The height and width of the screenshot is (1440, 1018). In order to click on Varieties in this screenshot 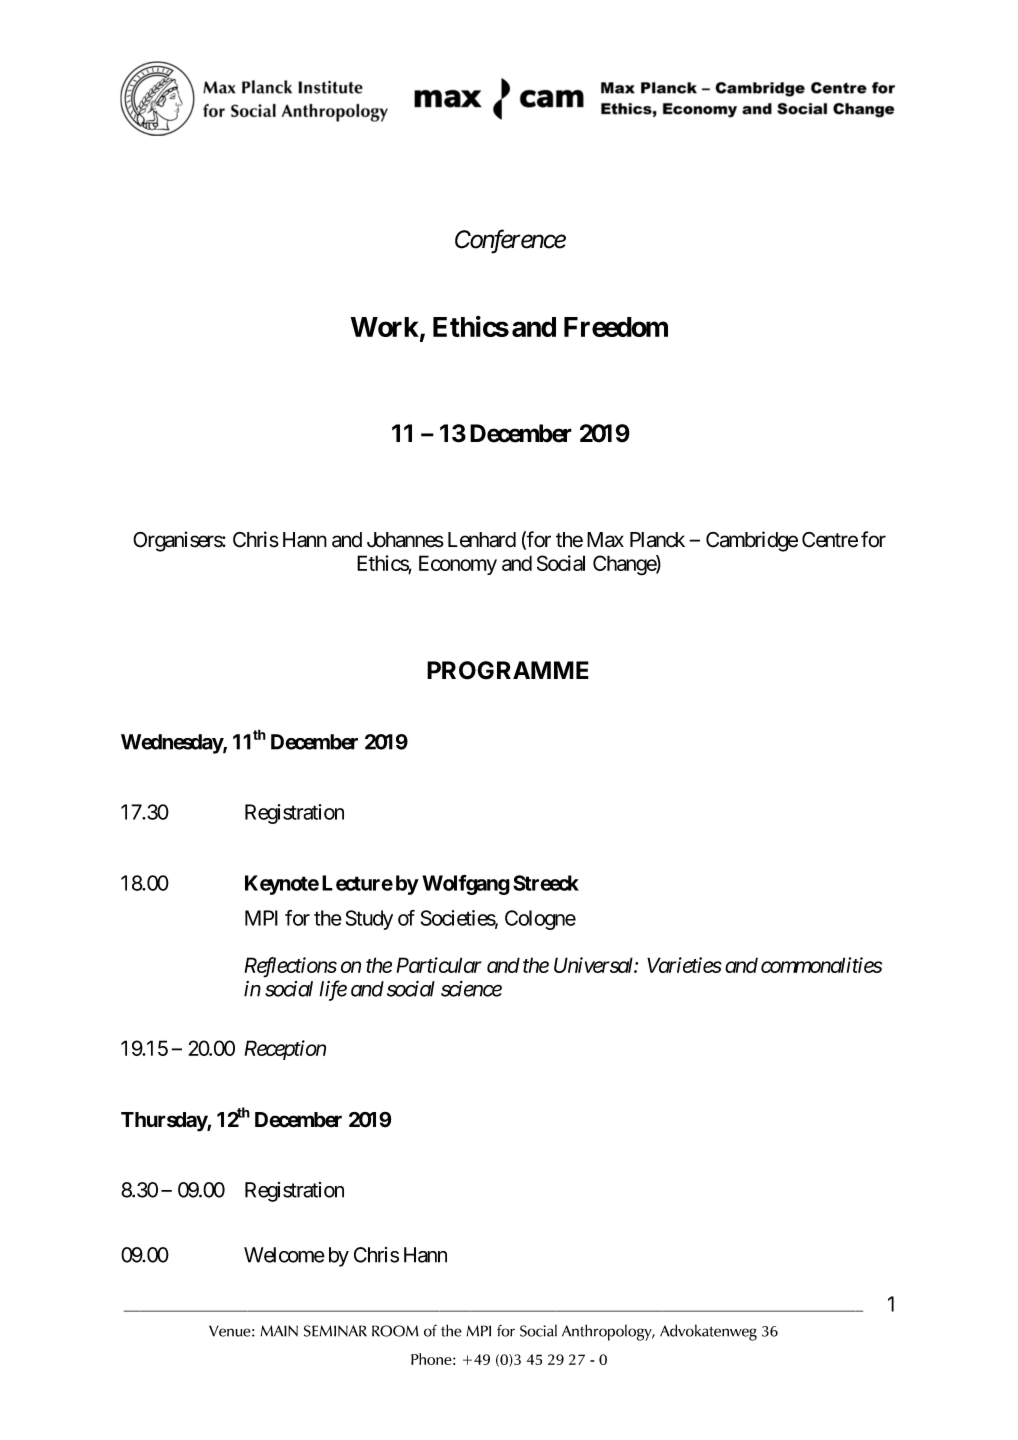, I will do `click(684, 965)`.
